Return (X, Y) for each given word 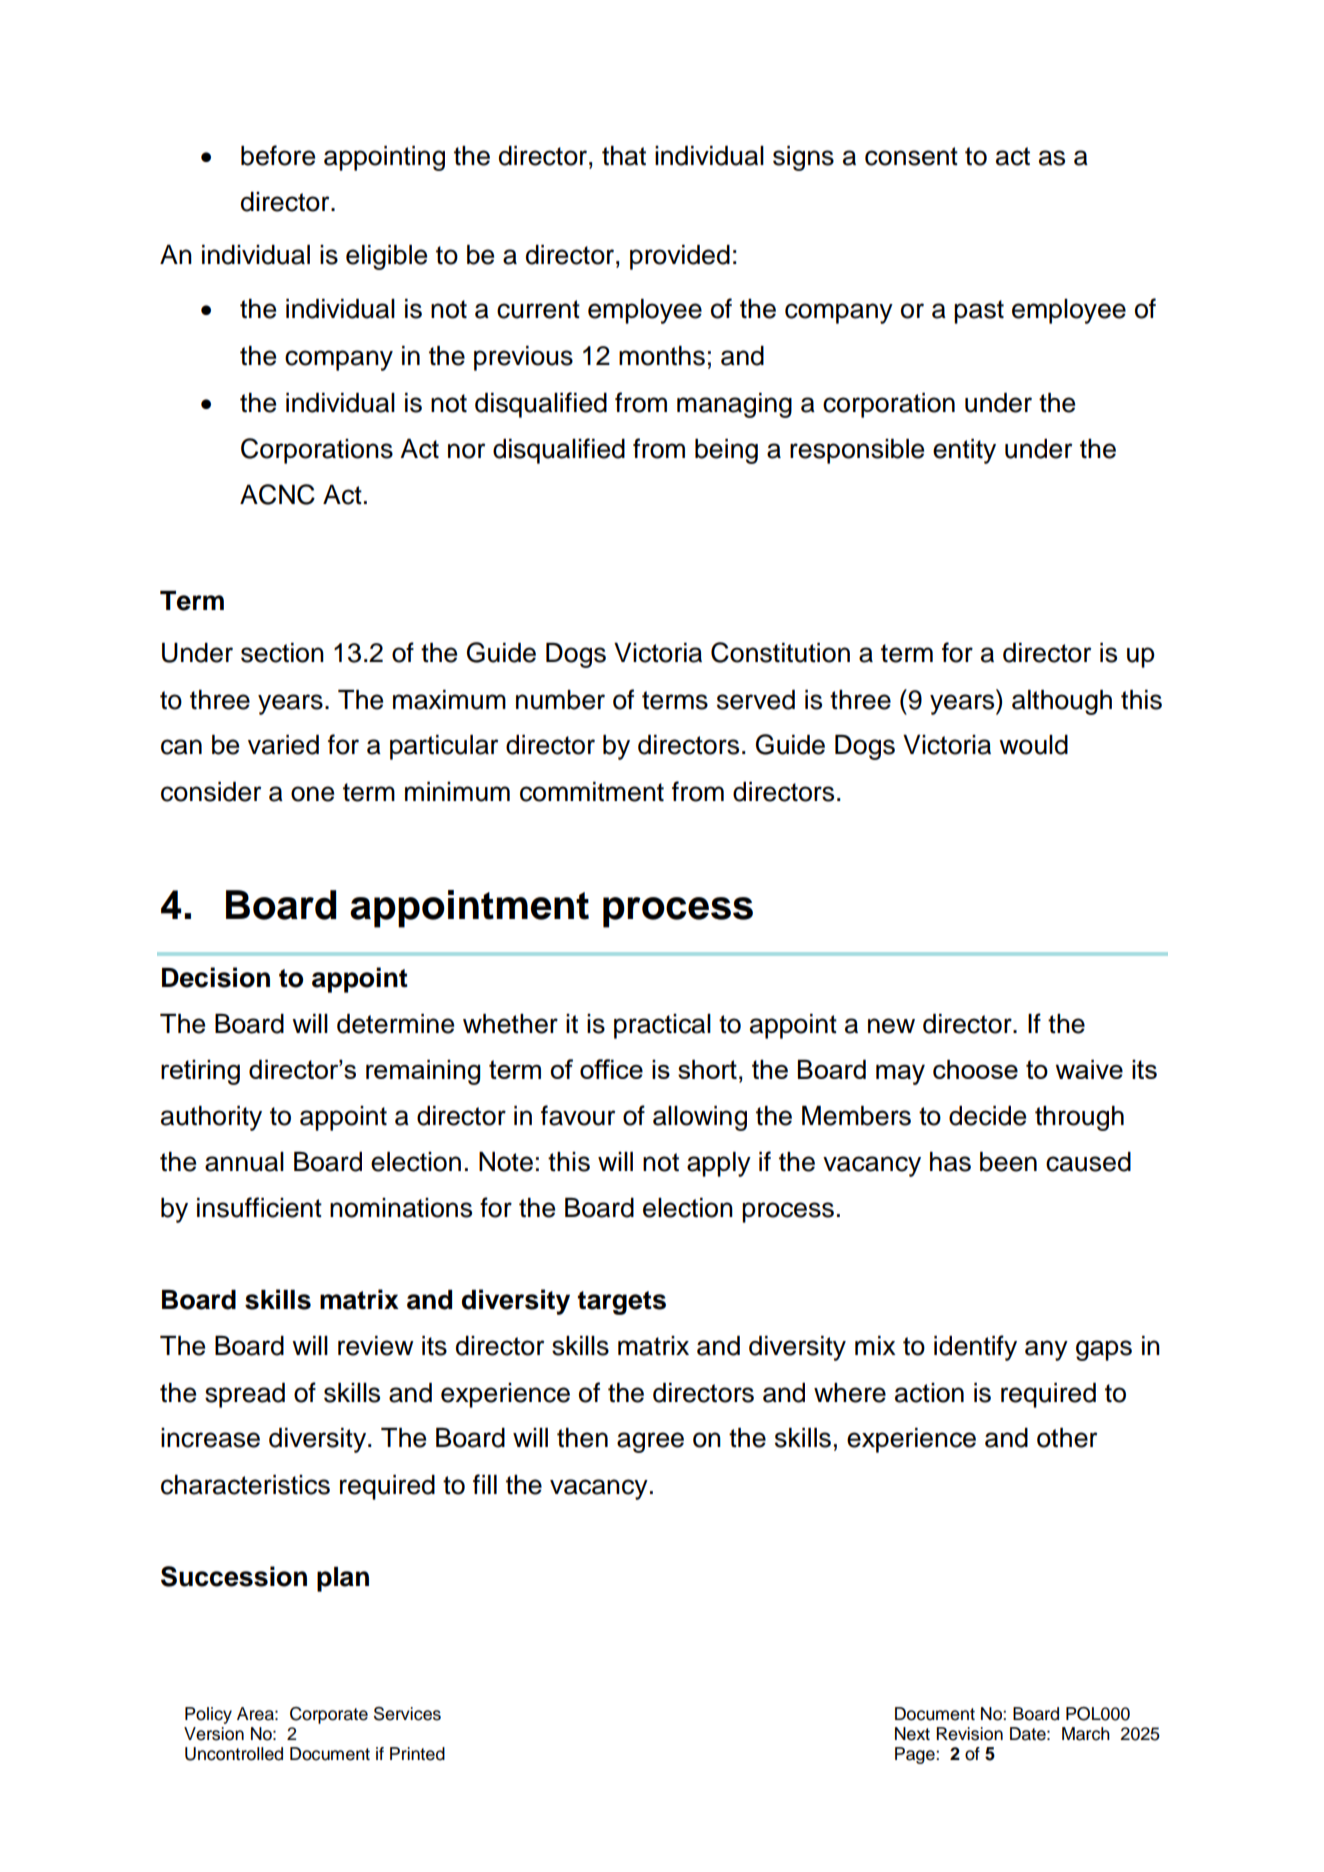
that (624, 156)
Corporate (329, 1715)
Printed (417, 1754)
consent (911, 156)
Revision (969, 1734)
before (278, 155)
